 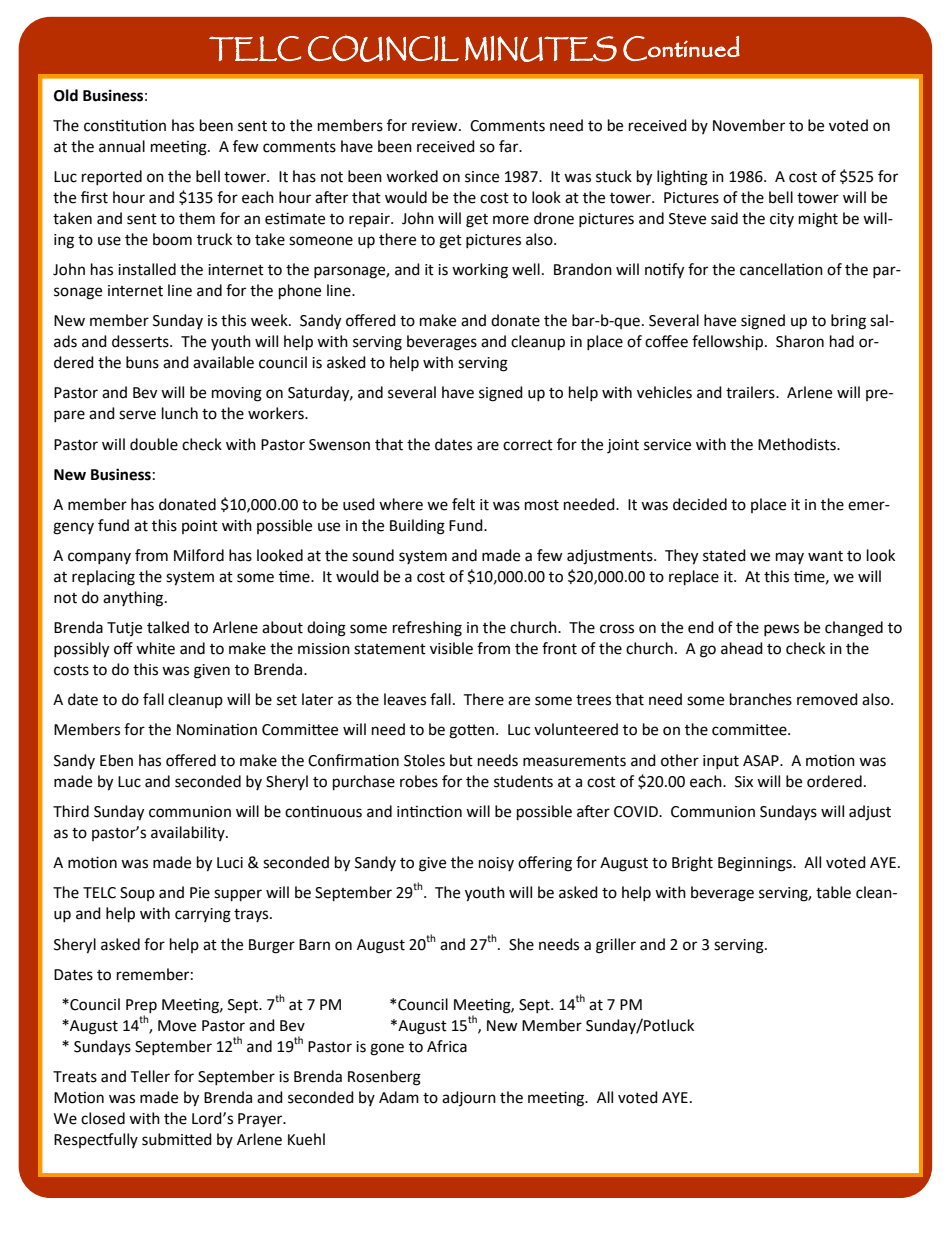 I want to click on anything, so click(x=134, y=599).
